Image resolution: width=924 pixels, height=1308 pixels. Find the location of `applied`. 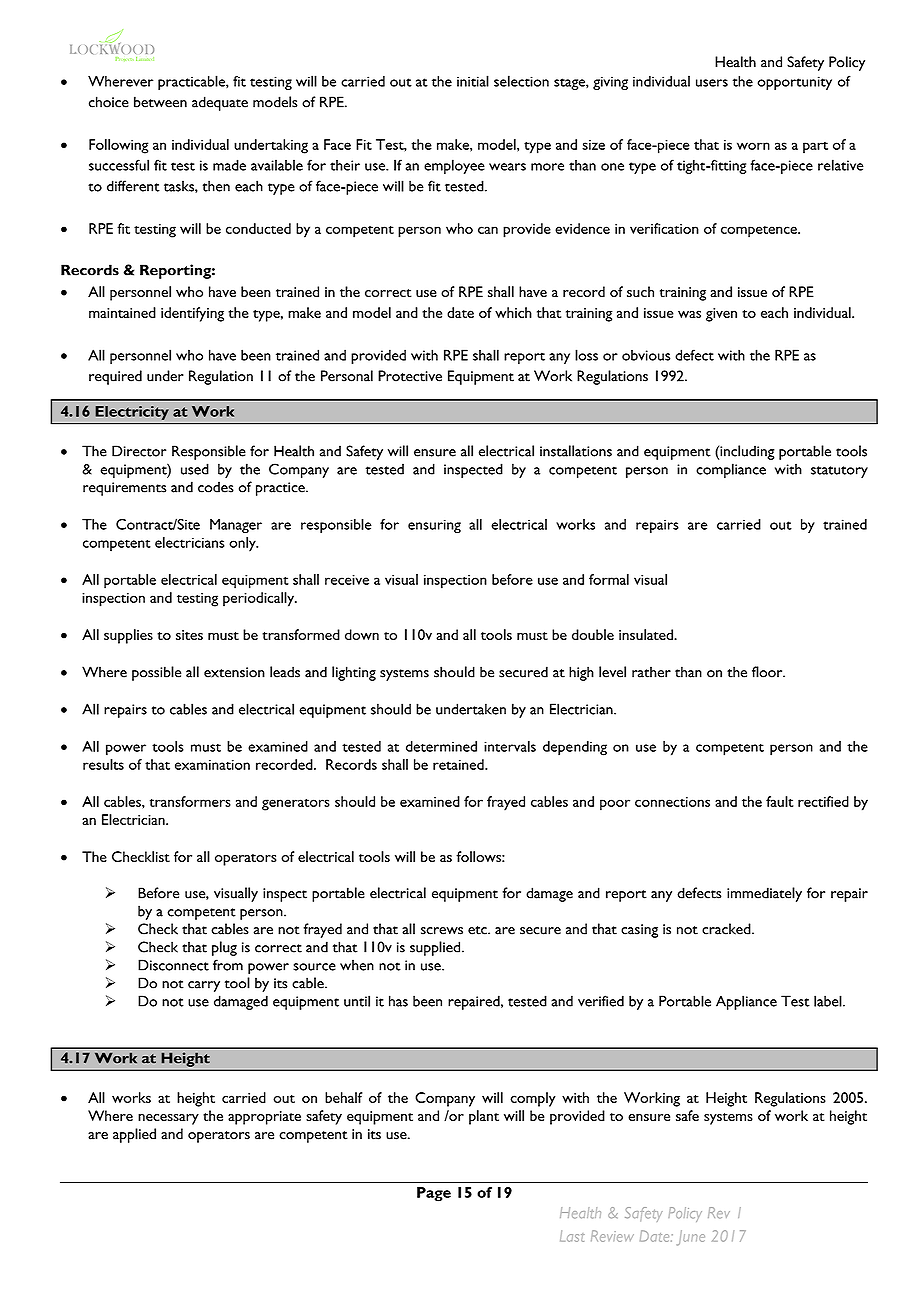

applied is located at coordinates (134, 1135).
